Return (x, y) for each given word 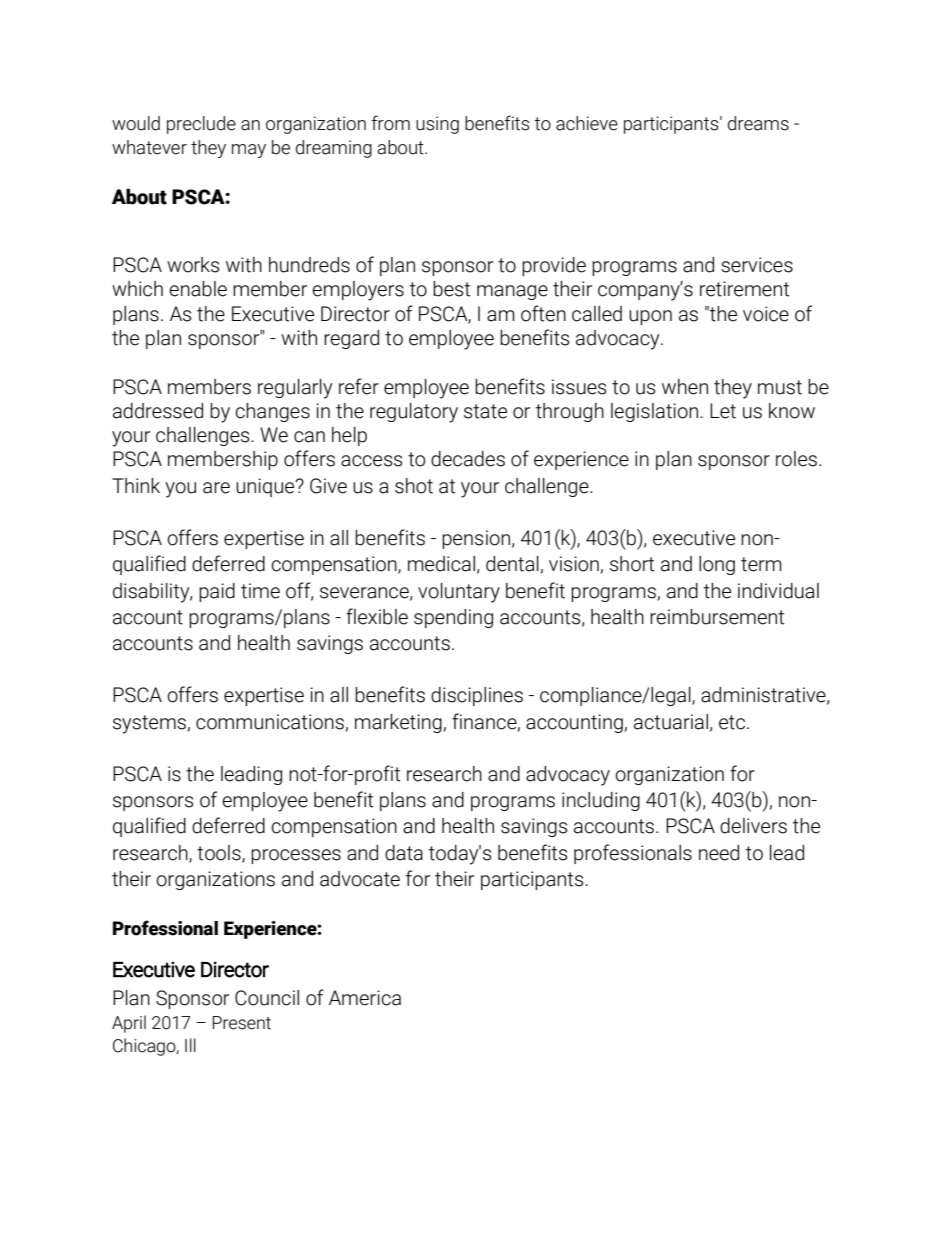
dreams (758, 123)
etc (732, 722)
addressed (158, 411)
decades (468, 459)
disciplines (477, 696)
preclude (201, 125)
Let (723, 411)
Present (242, 1023)
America (365, 998)
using (437, 125)
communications (270, 722)
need (719, 853)
